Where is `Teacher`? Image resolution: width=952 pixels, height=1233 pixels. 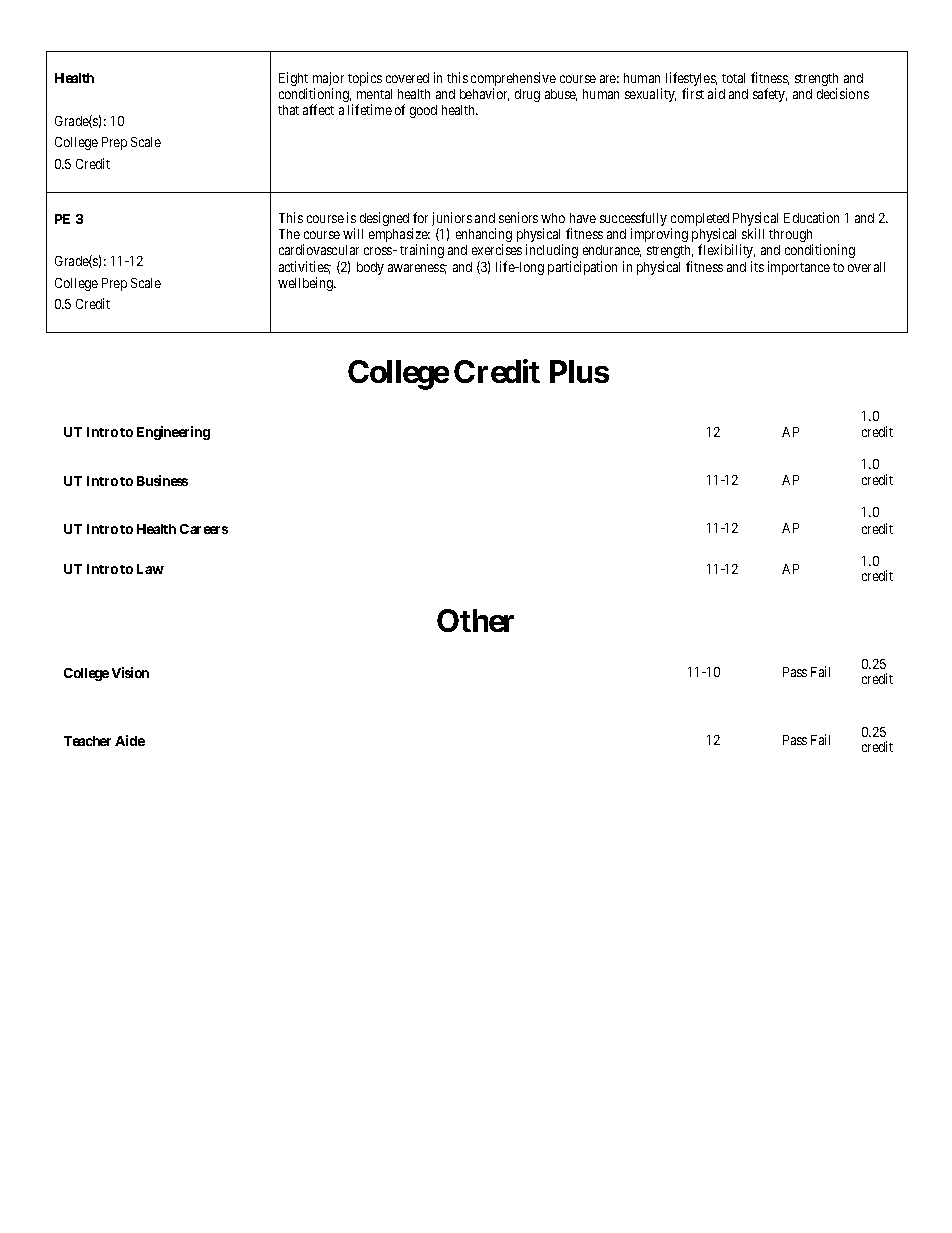
Teacher is located at coordinates (87, 741).
